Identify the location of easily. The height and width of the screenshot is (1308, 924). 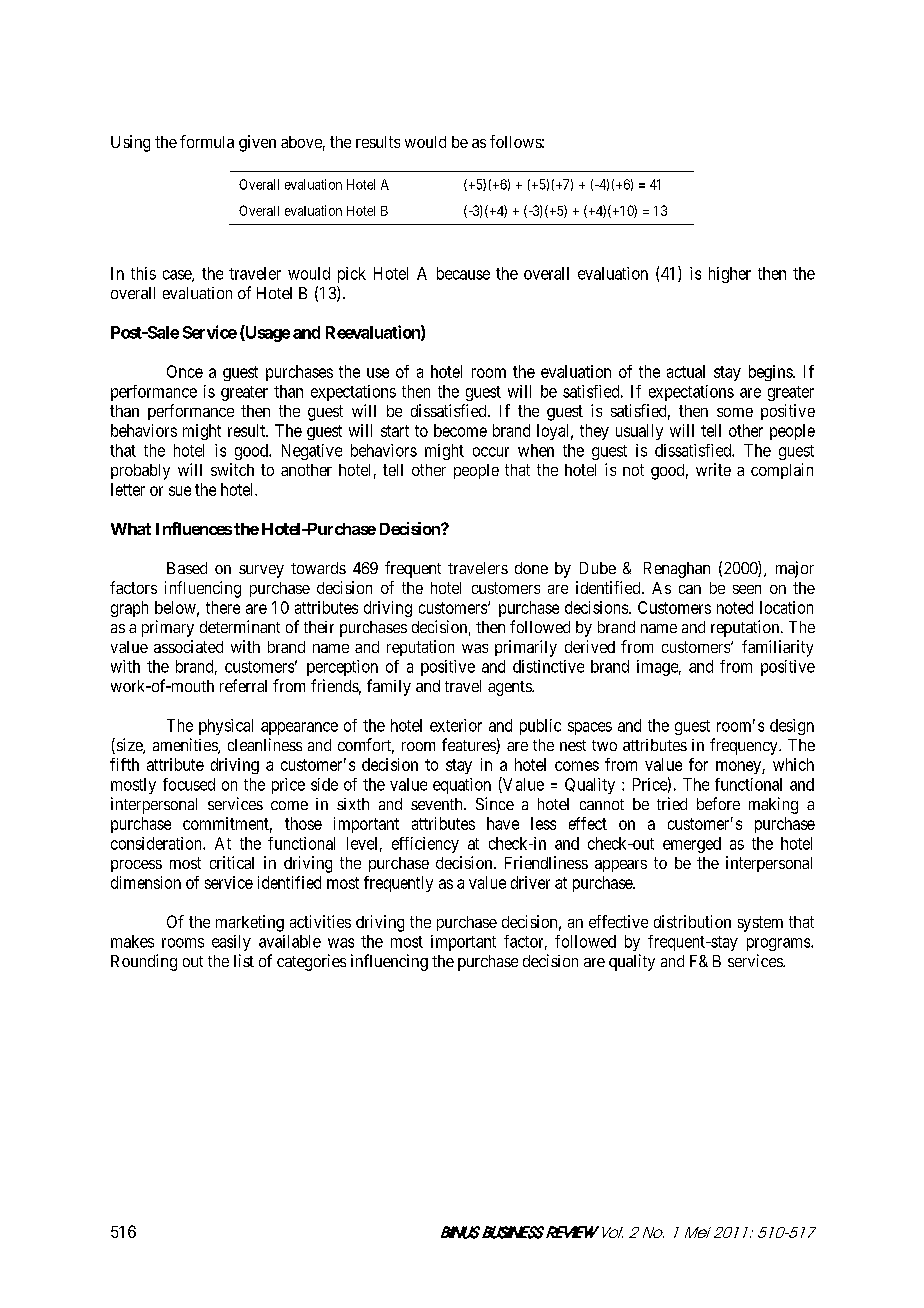
(231, 943).
